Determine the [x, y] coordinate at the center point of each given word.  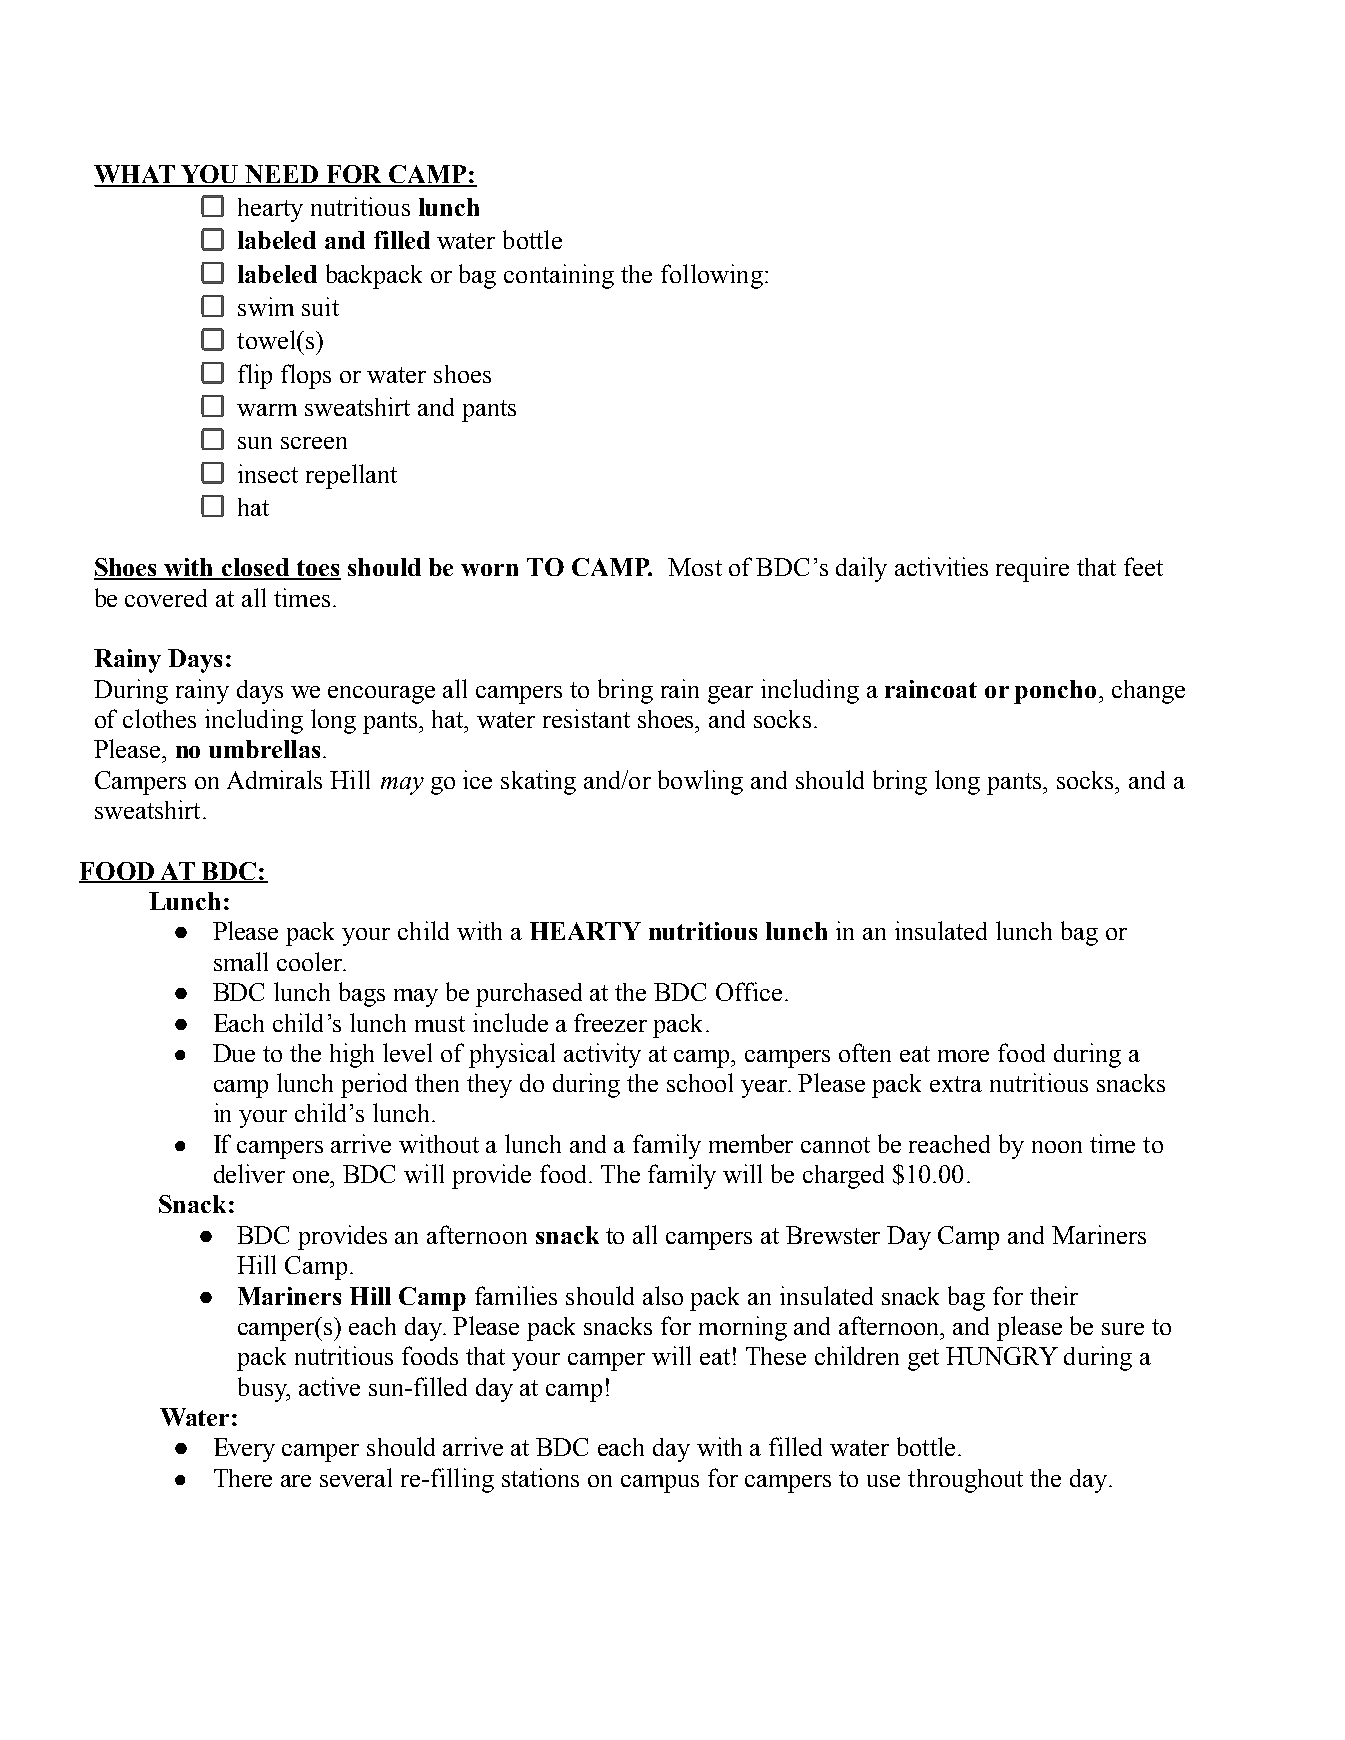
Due [234, 1053]
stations [540, 1477]
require [1032, 569]
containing [559, 276]
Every [244, 1450]
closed [256, 568]
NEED [282, 175]
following [712, 276]
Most [695, 567]
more [963, 1056]
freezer [610, 1022]
